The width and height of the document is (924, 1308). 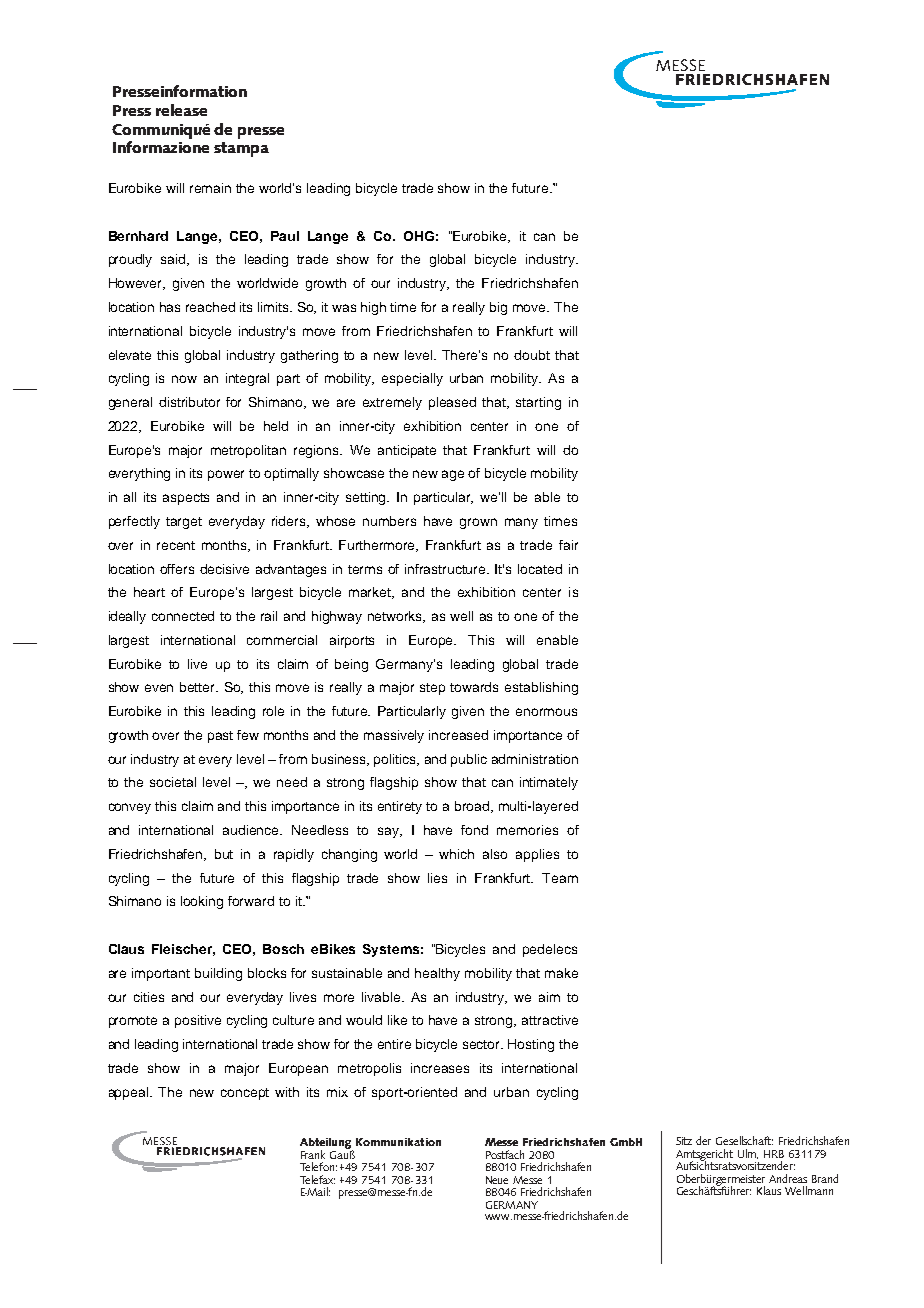 What do you see at coordinates (245, 1094) in the document?
I see `concept` at bounding box center [245, 1094].
